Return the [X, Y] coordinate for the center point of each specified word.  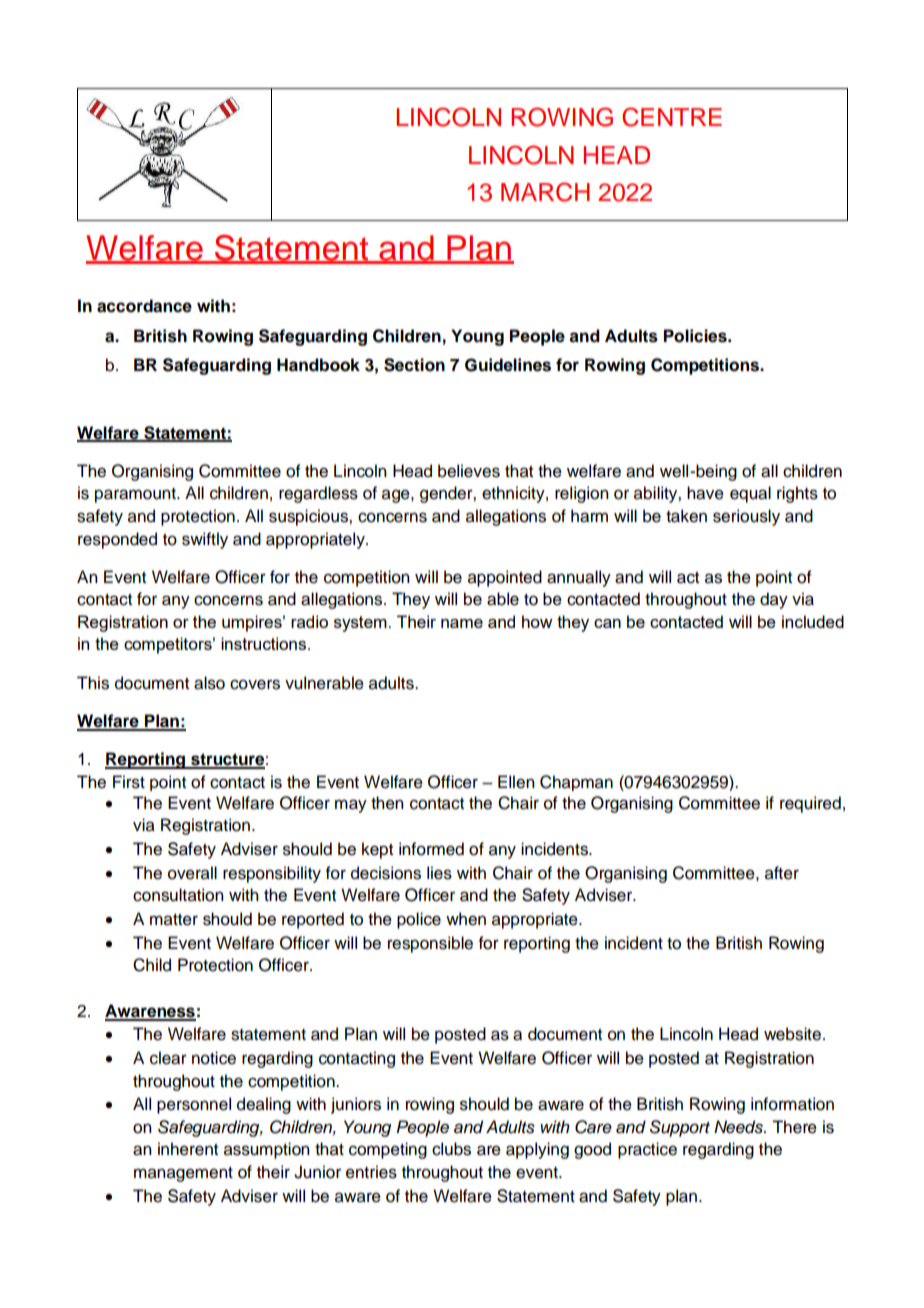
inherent [188, 1149]
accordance [144, 306]
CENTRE [672, 117]
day [774, 600]
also [209, 683]
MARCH [545, 192]
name [462, 623]
